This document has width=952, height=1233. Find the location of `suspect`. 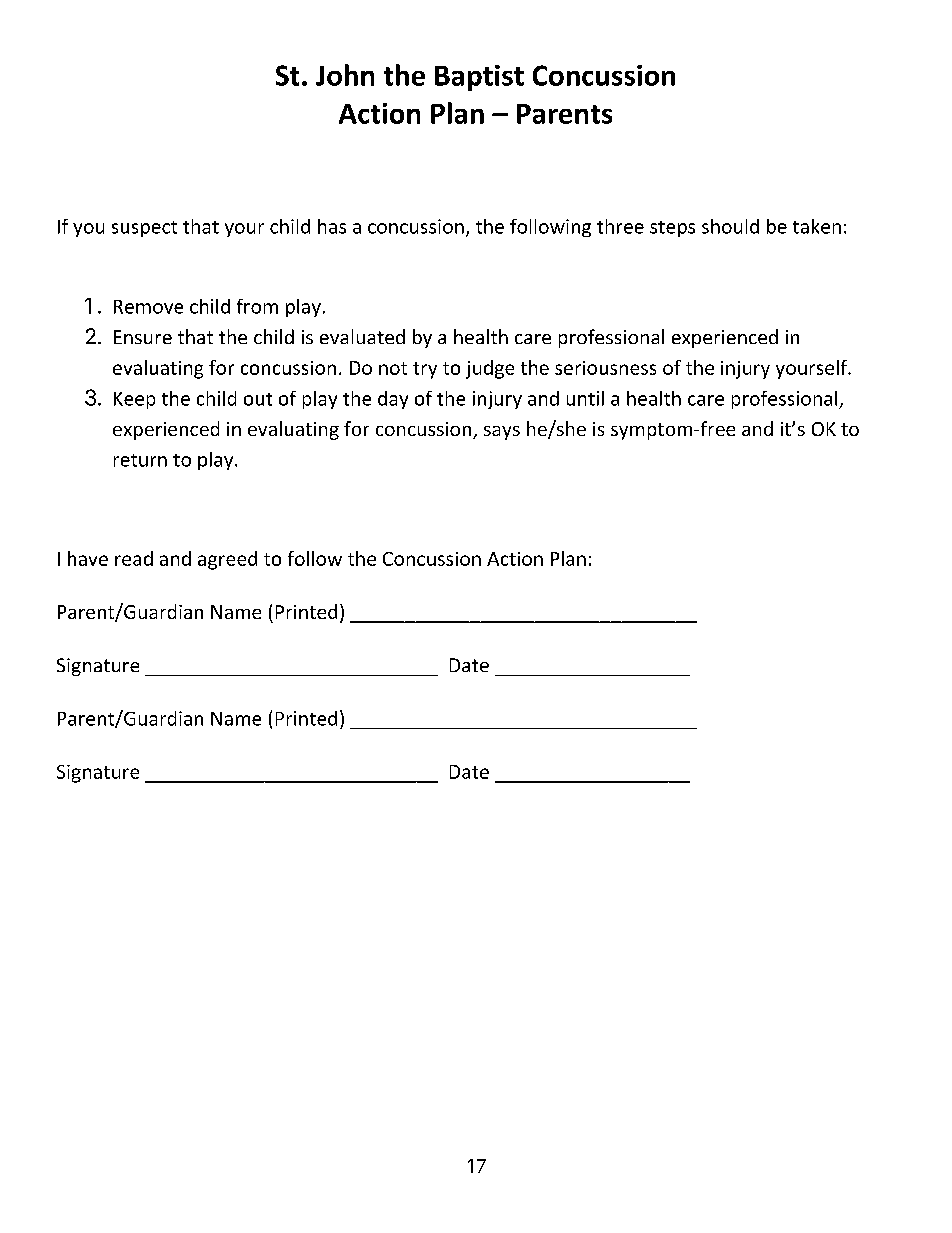

suspect is located at coordinates (144, 229).
